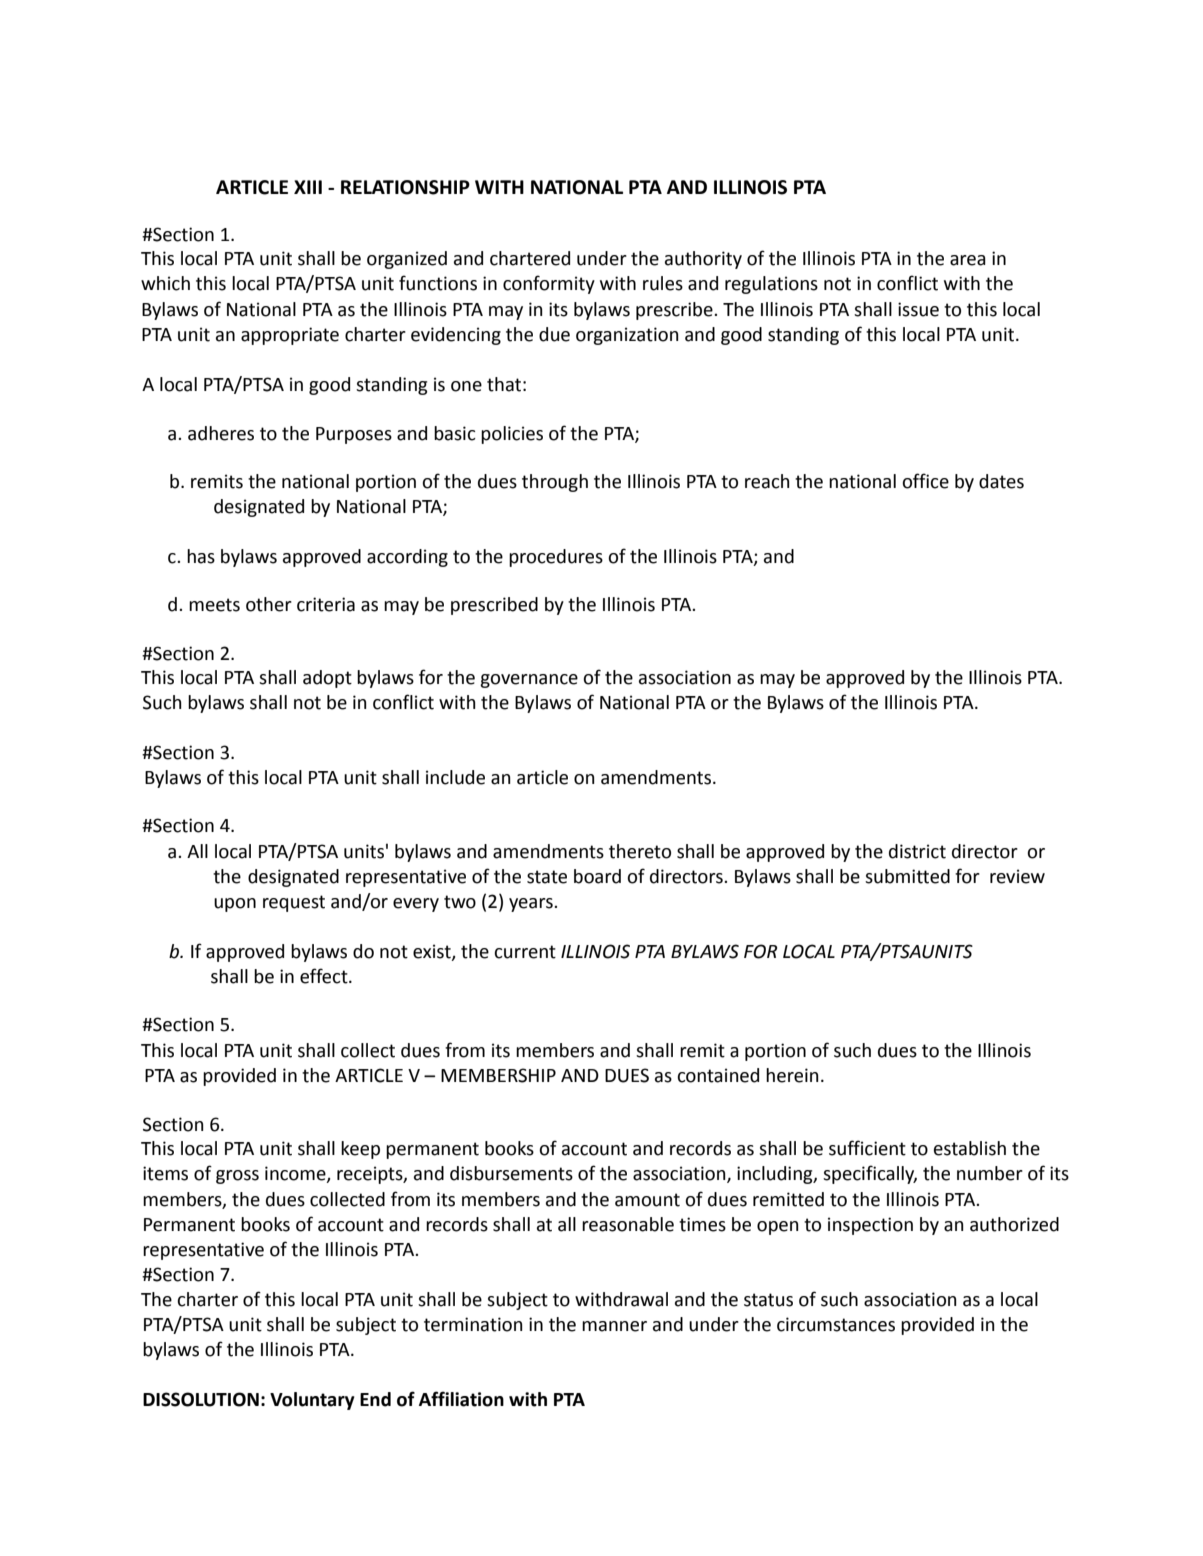 This page has height=1556, width=1203. What do you see at coordinates (614, 1326) in the page?
I see `manner` at bounding box center [614, 1326].
